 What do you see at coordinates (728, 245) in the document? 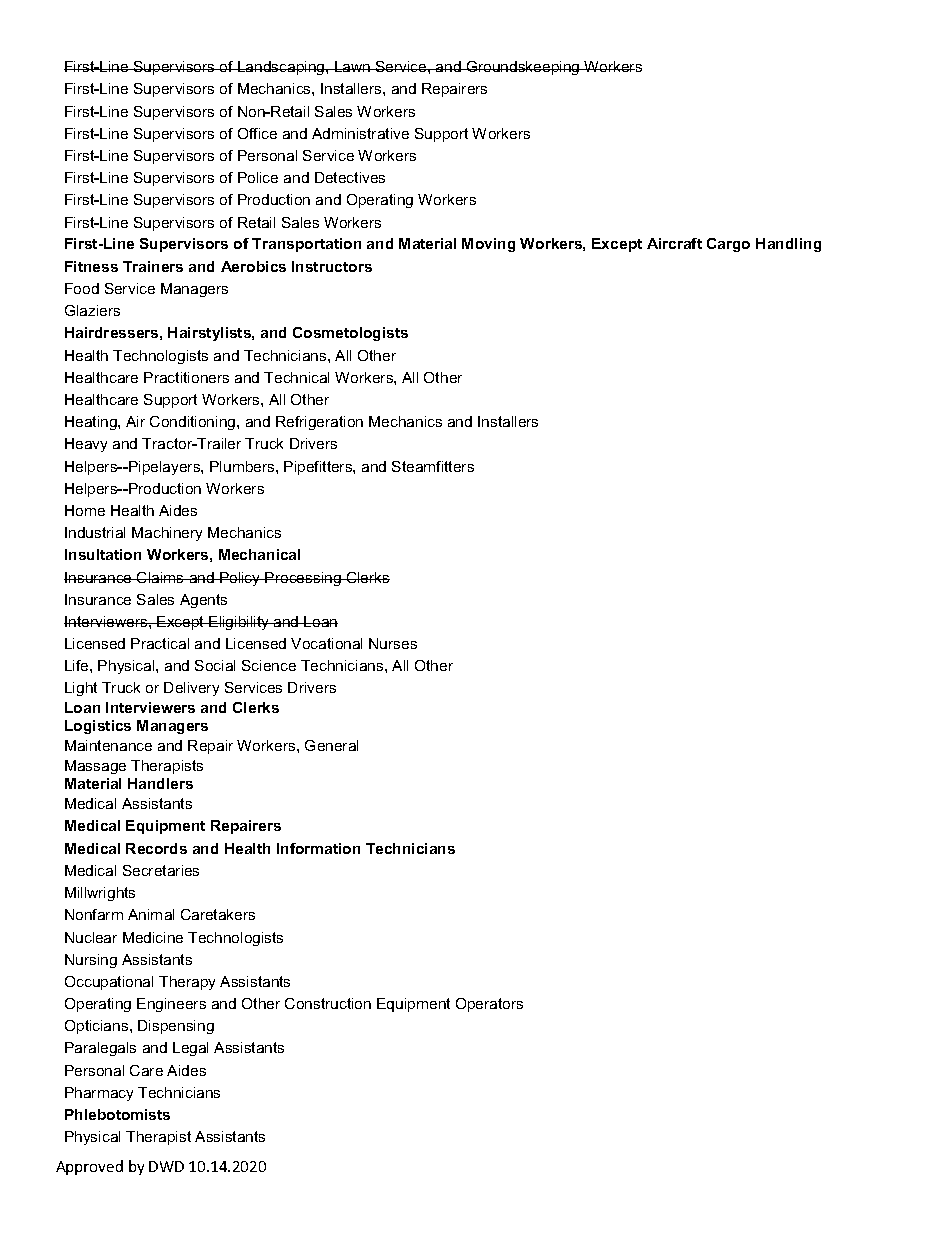
I see `Cargo` at bounding box center [728, 245].
